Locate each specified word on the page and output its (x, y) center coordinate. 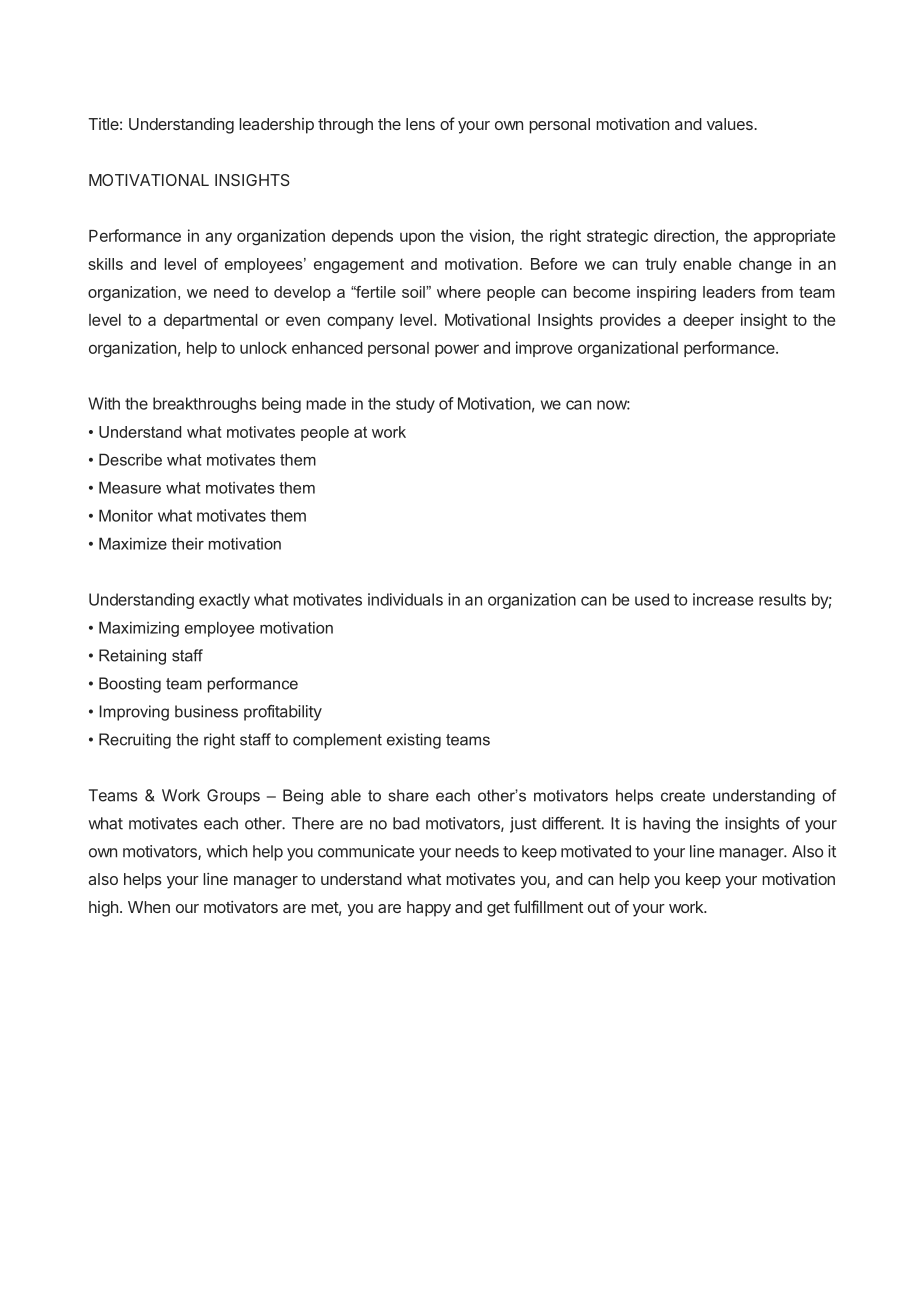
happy (429, 909)
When (149, 907)
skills (105, 264)
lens (420, 124)
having (666, 825)
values (731, 124)
